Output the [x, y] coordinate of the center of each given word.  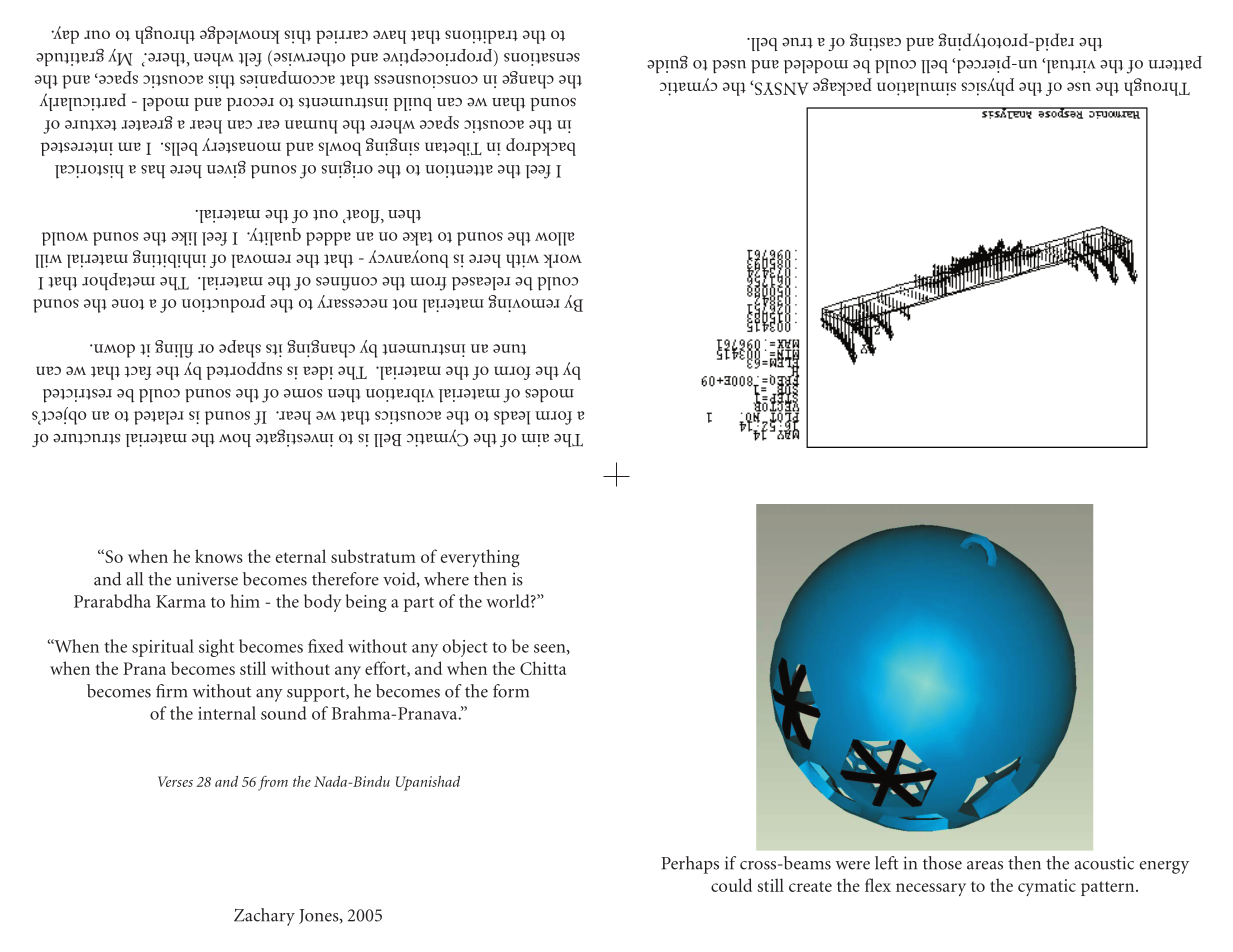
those [942, 863]
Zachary [264, 917]
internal [227, 713]
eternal [301, 556]
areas [985, 865]
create [810, 886]
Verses [175, 781]
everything [480, 558]
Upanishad [428, 783]
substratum [373, 556]
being [366, 603]
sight [216, 648]
